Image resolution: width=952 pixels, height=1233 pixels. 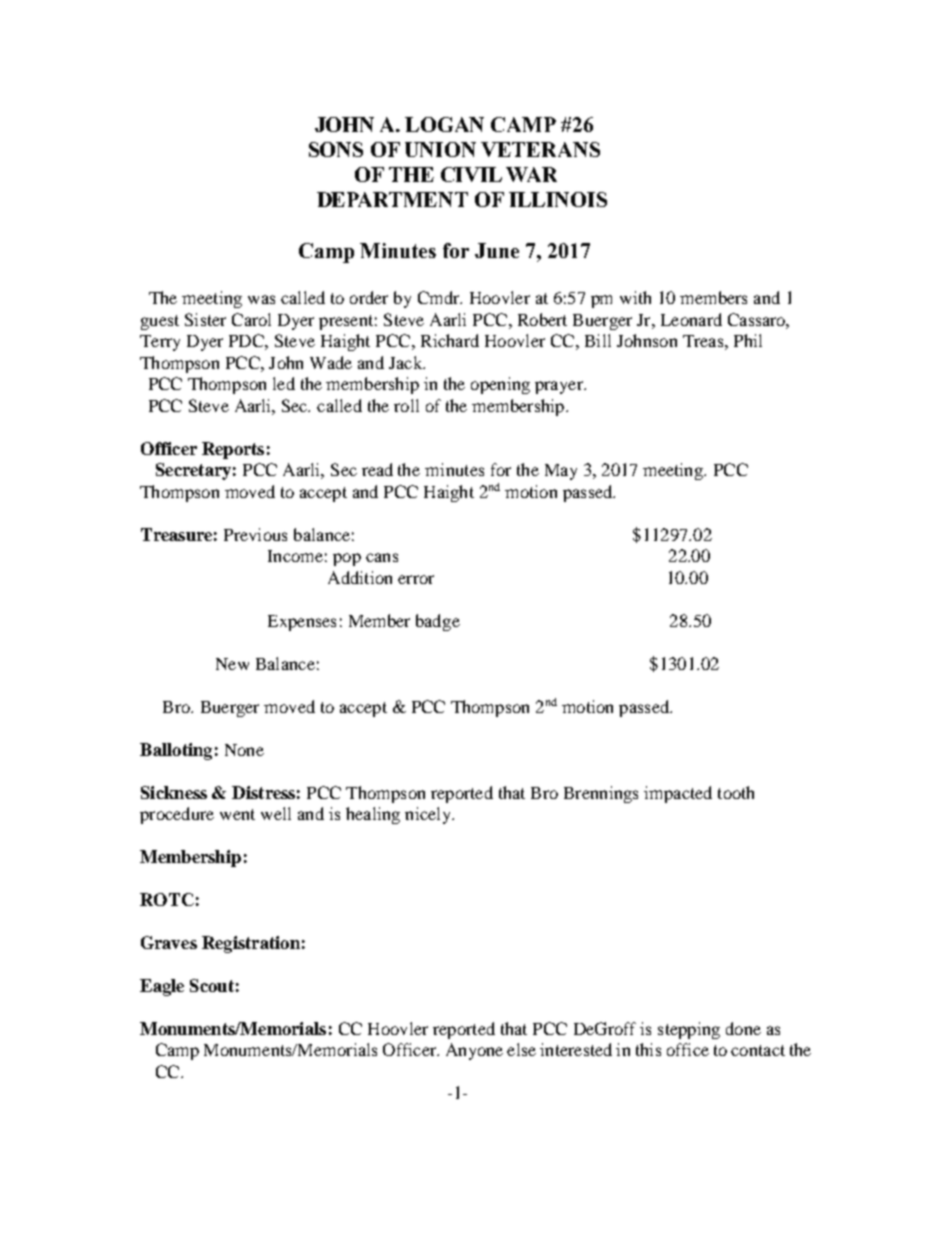 What do you see at coordinates (474, 1051) in the image?
I see `Anyone` at bounding box center [474, 1051].
